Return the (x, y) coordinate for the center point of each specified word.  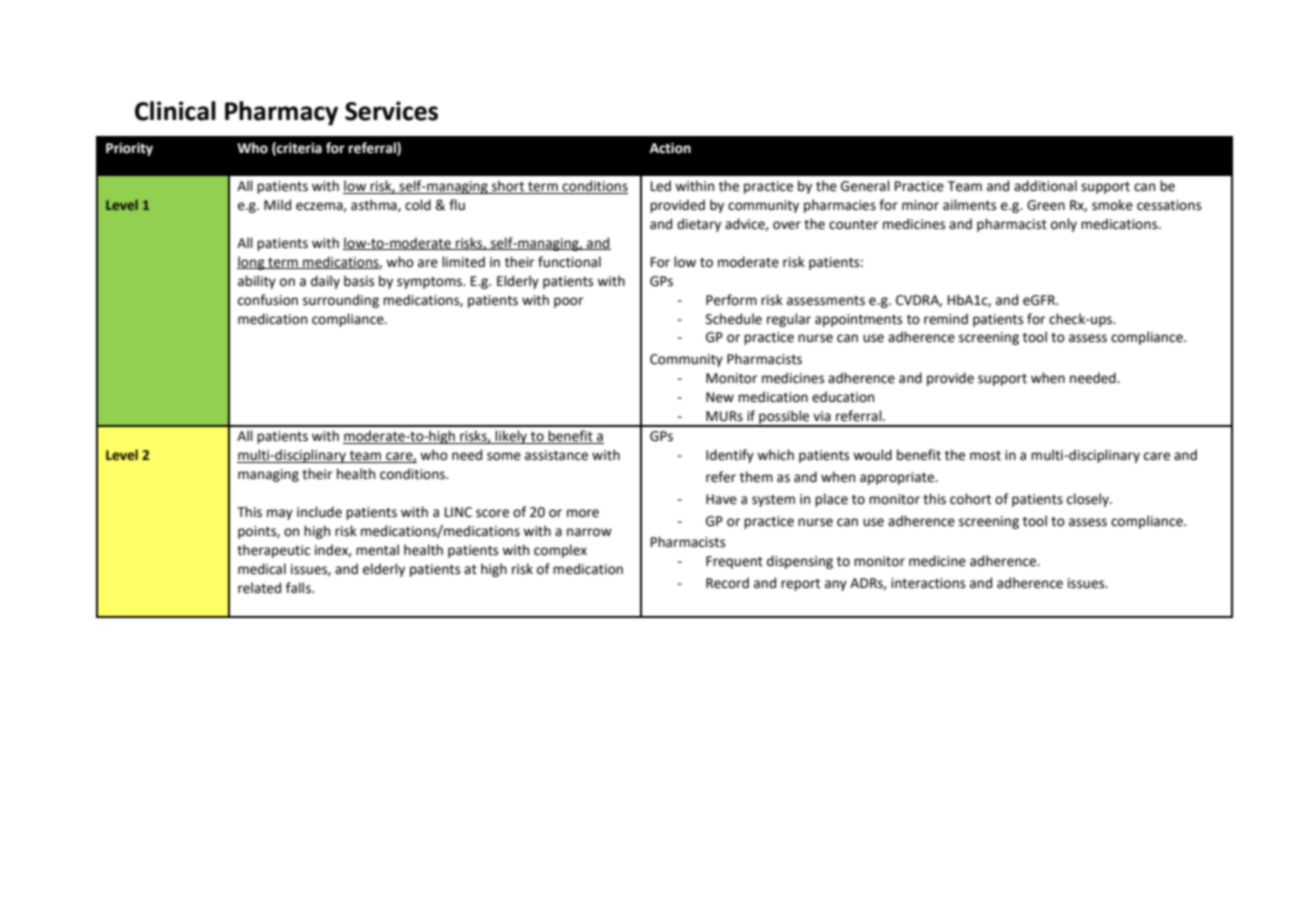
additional (1045, 186)
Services (391, 111)
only (1064, 225)
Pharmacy (281, 113)
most (985, 456)
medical (262, 569)
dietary (699, 225)
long (252, 263)
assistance (556, 455)
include (319, 512)
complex (560, 551)
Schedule (734, 319)
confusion (268, 300)
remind (946, 319)
